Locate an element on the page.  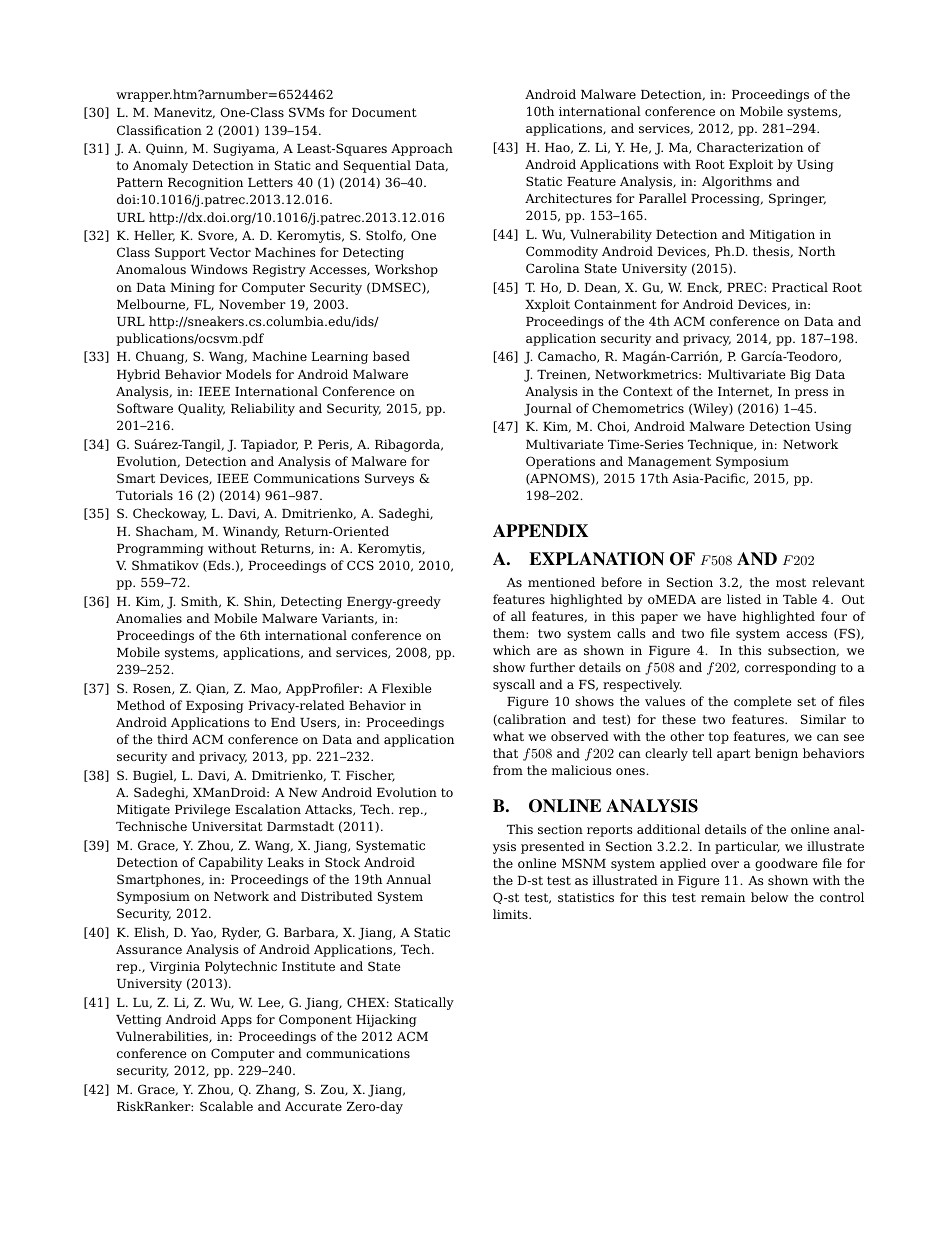
Characterization is located at coordinates (750, 147).
